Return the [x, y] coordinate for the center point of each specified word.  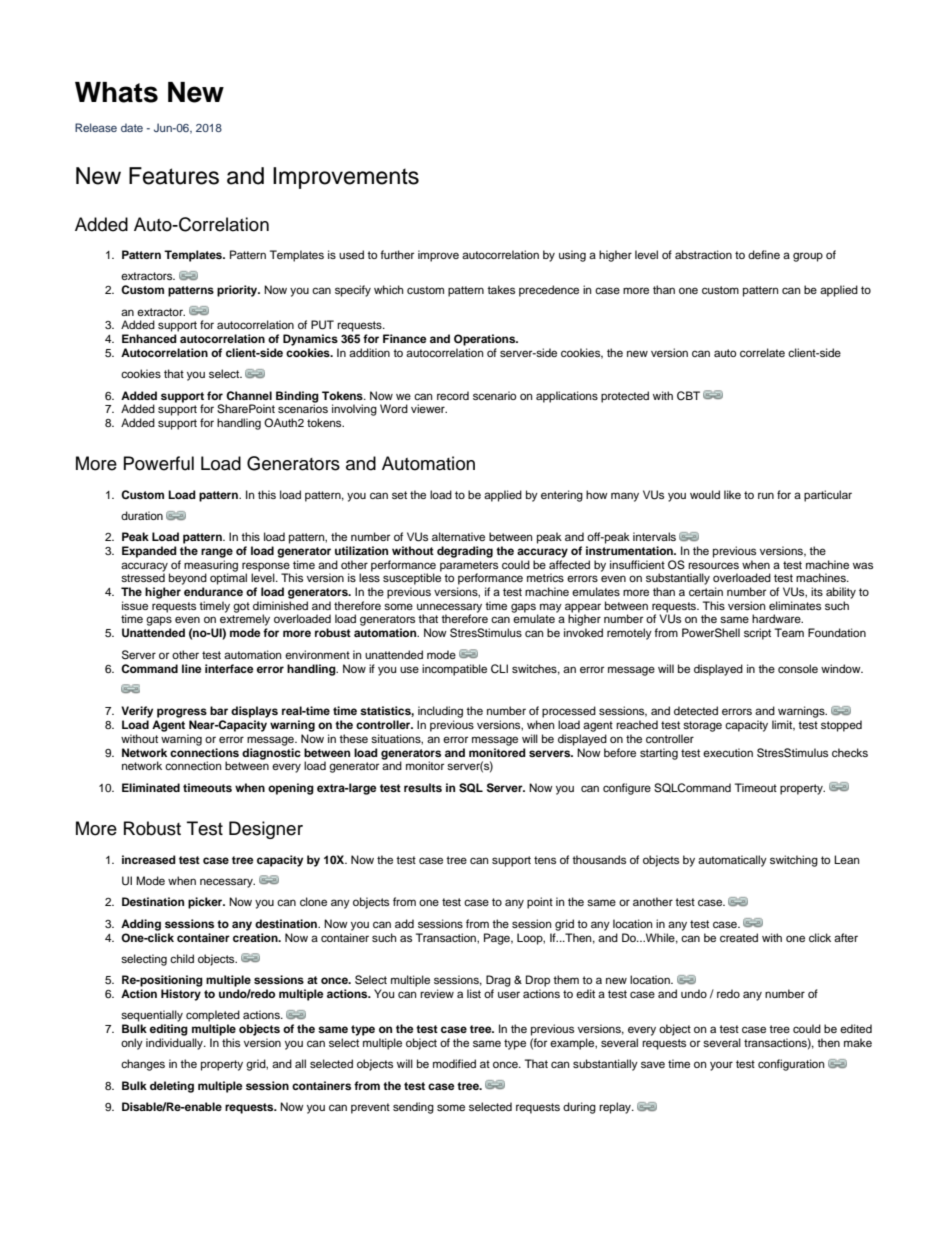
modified [454, 1063]
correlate [762, 352]
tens [545, 860]
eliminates [795, 605]
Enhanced [149, 338]
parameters [469, 567]
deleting [172, 1087]
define [764, 254]
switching [794, 861]
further [397, 254]
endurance [213, 591]
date [132, 127]
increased [149, 859]
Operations [486, 340]
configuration [791, 1065]
